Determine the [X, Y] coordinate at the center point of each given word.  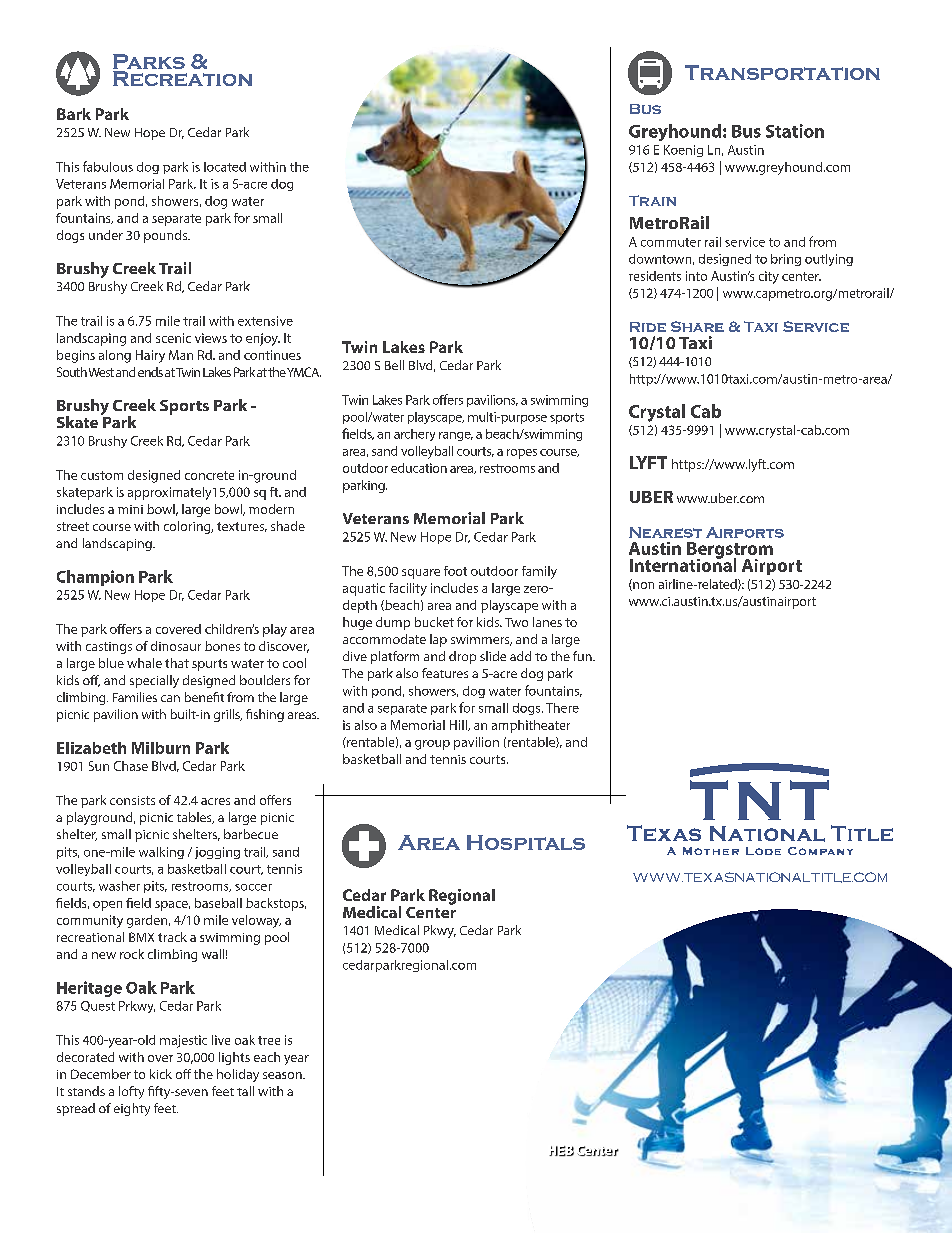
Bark [74, 114]
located [225, 167]
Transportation [782, 72]
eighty [132, 1109]
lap [438, 640]
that [177, 663]
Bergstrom [730, 551]
